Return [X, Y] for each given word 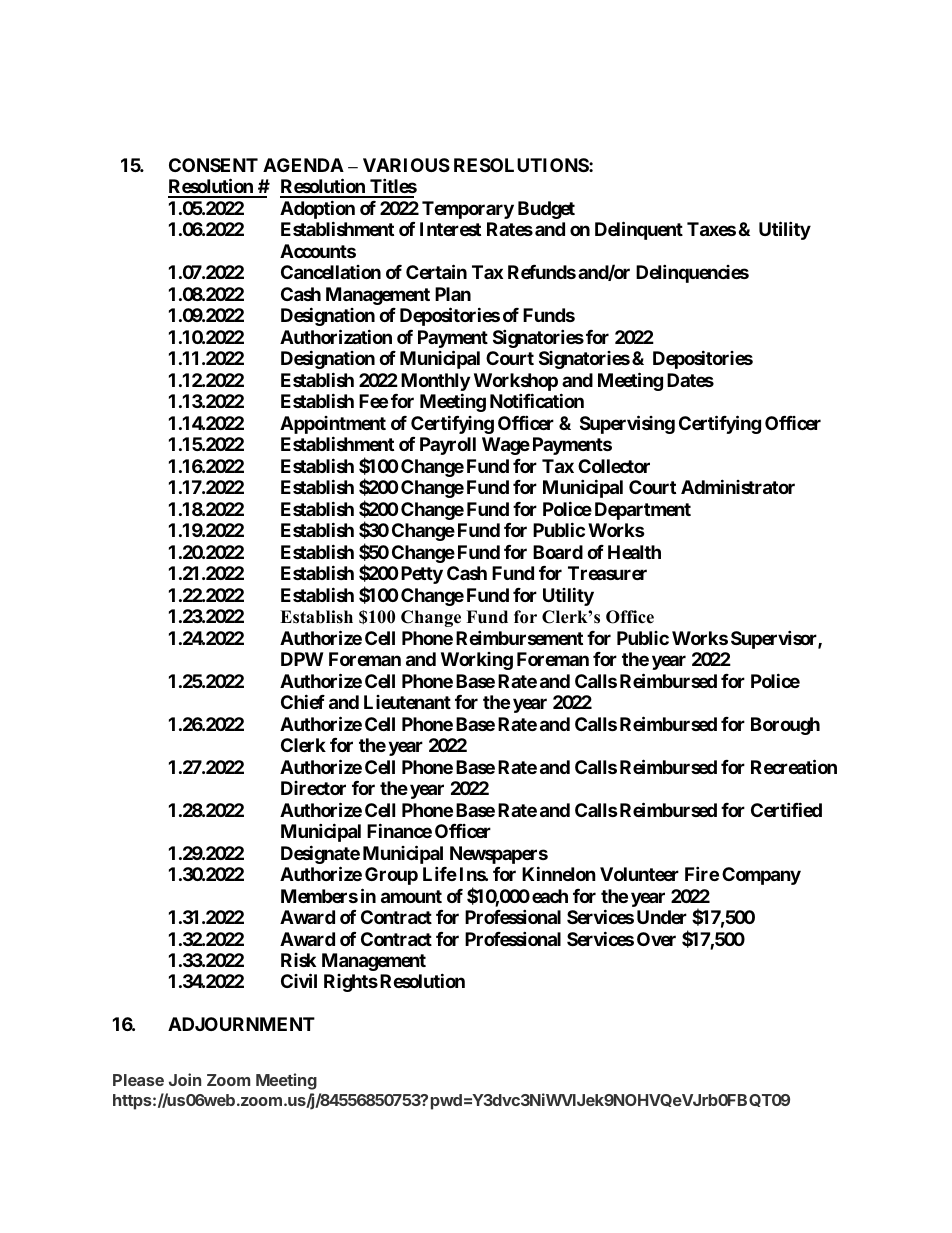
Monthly [435, 383]
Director [313, 788]
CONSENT [213, 165]
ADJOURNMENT [241, 1024]
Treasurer [607, 573]
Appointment [333, 426]
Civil [299, 981]
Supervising [627, 424]
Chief [303, 701]
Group [391, 876]
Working [477, 661]
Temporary [468, 210]
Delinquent [639, 231]
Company [761, 876]
